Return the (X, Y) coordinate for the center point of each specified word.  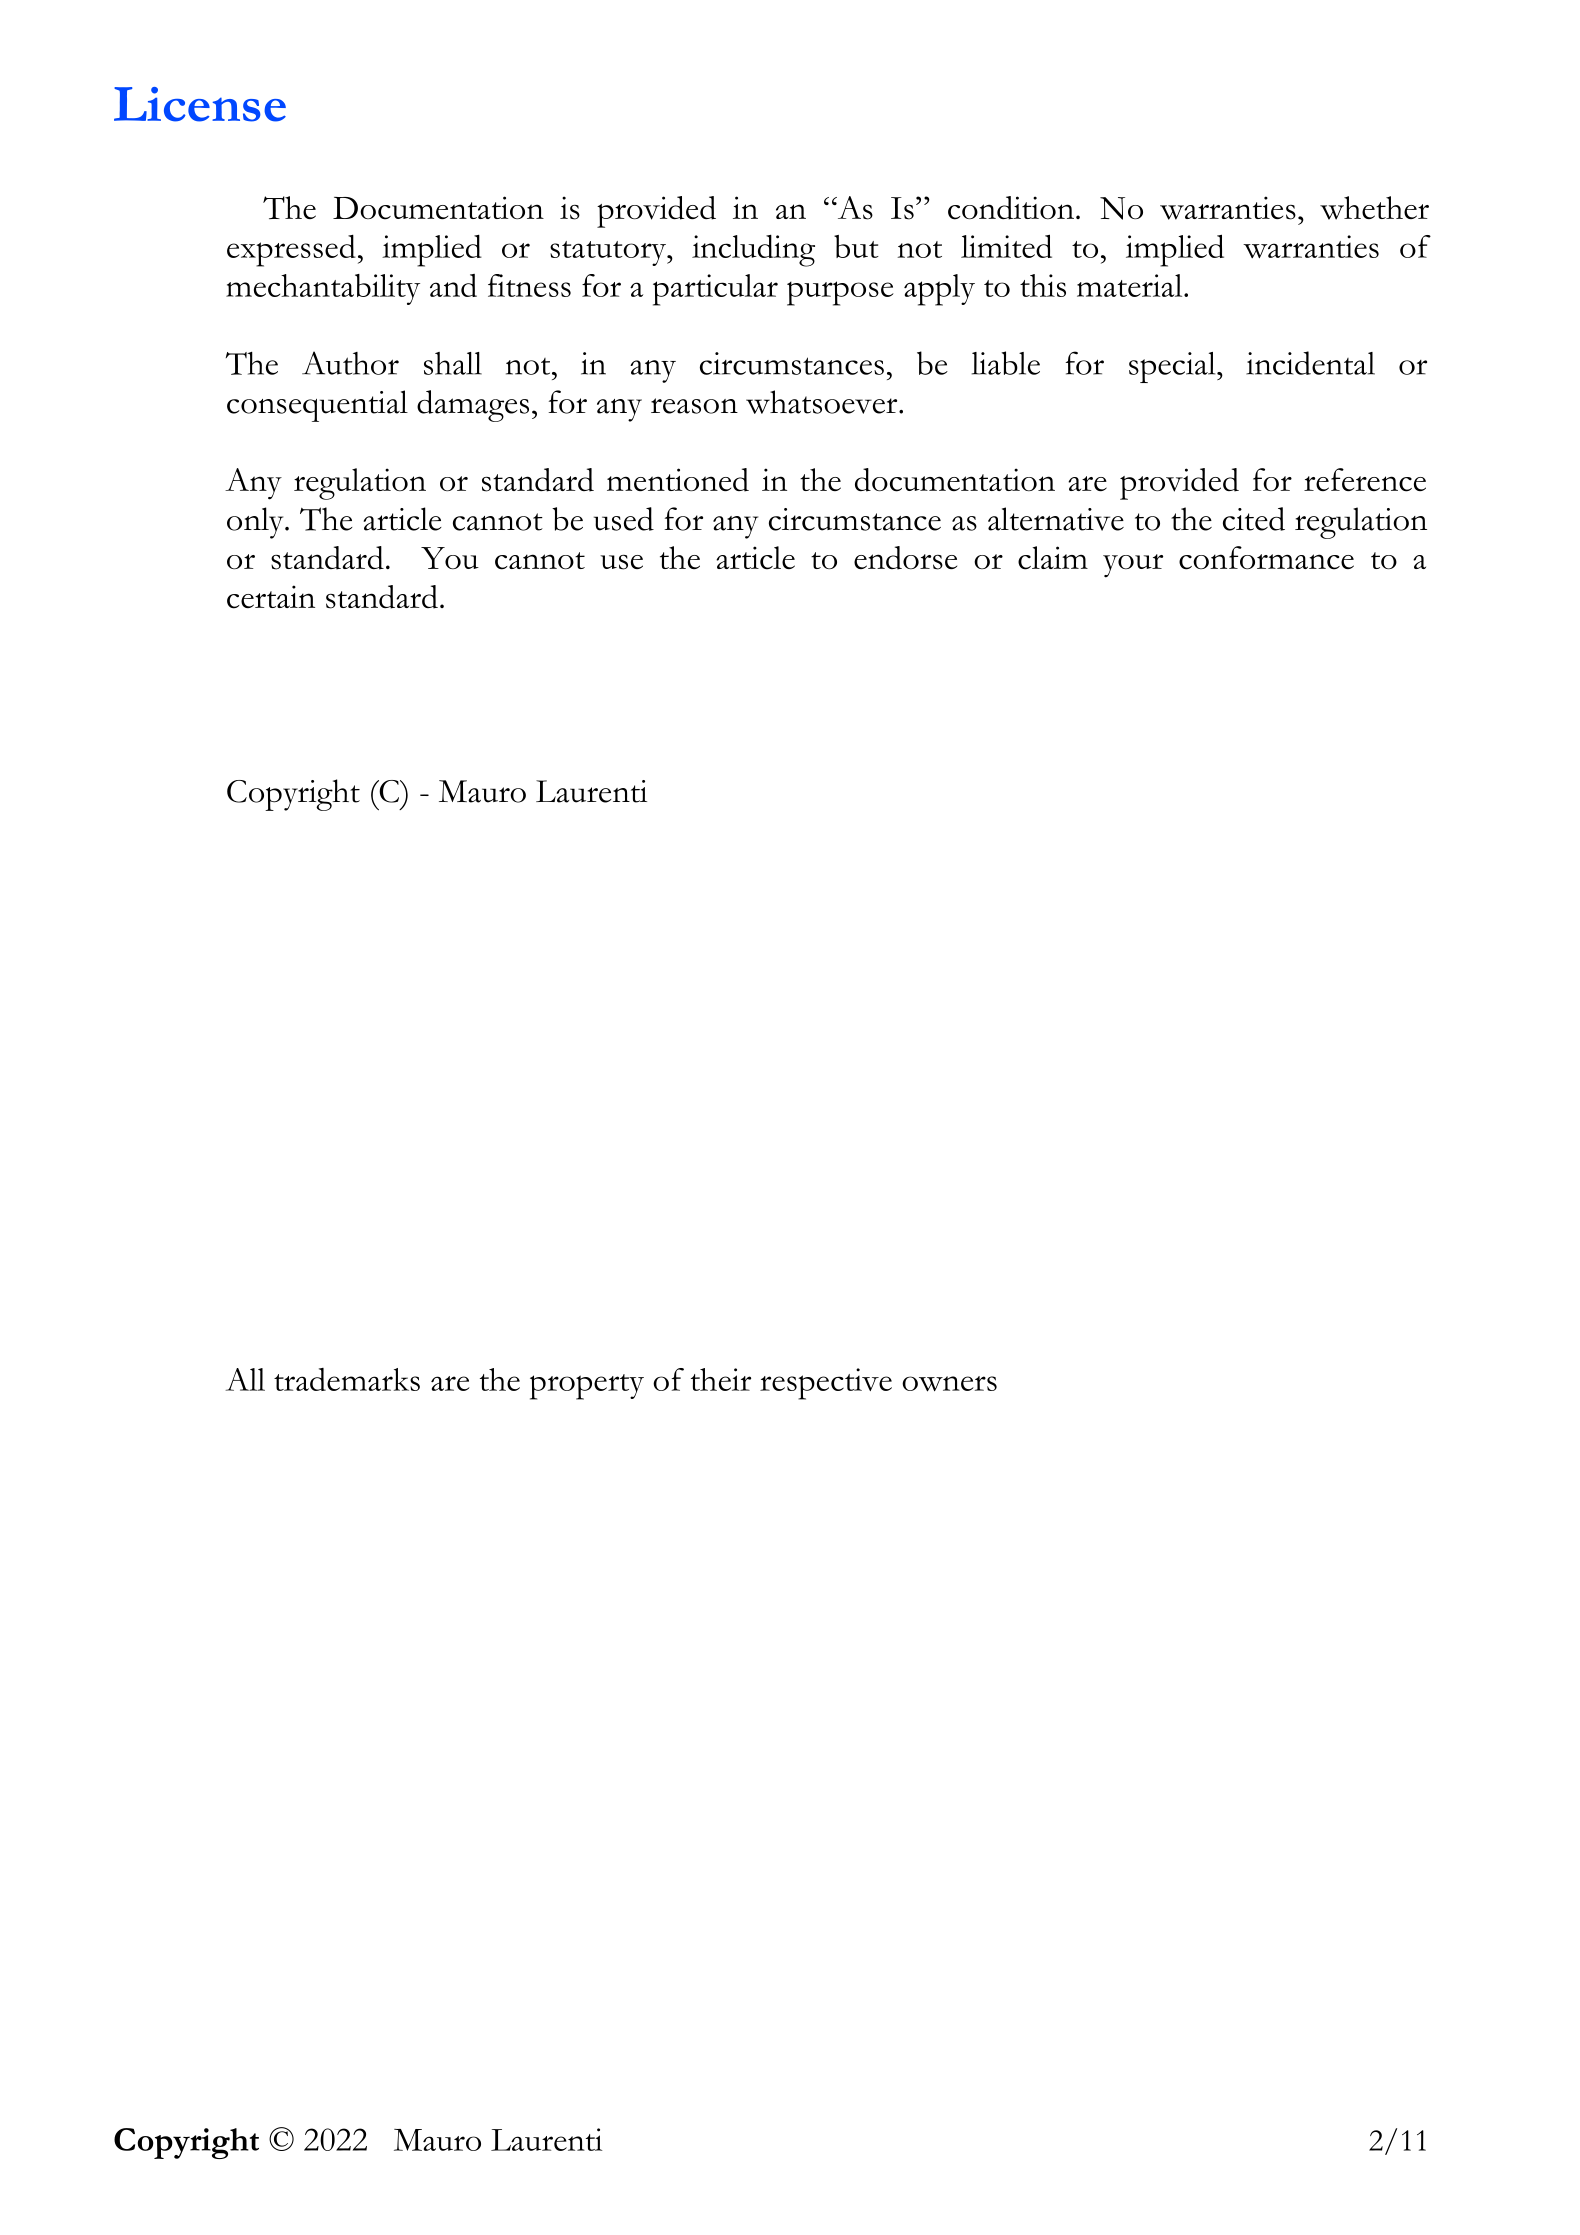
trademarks (347, 1379)
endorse (905, 558)
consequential (317, 406)
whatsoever (823, 402)
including (753, 251)
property (587, 1387)
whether (1374, 208)
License (200, 104)
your (1133, 566)
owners (949, 1384)
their (721, 1379)
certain (271, 597)
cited (1254, 519)
